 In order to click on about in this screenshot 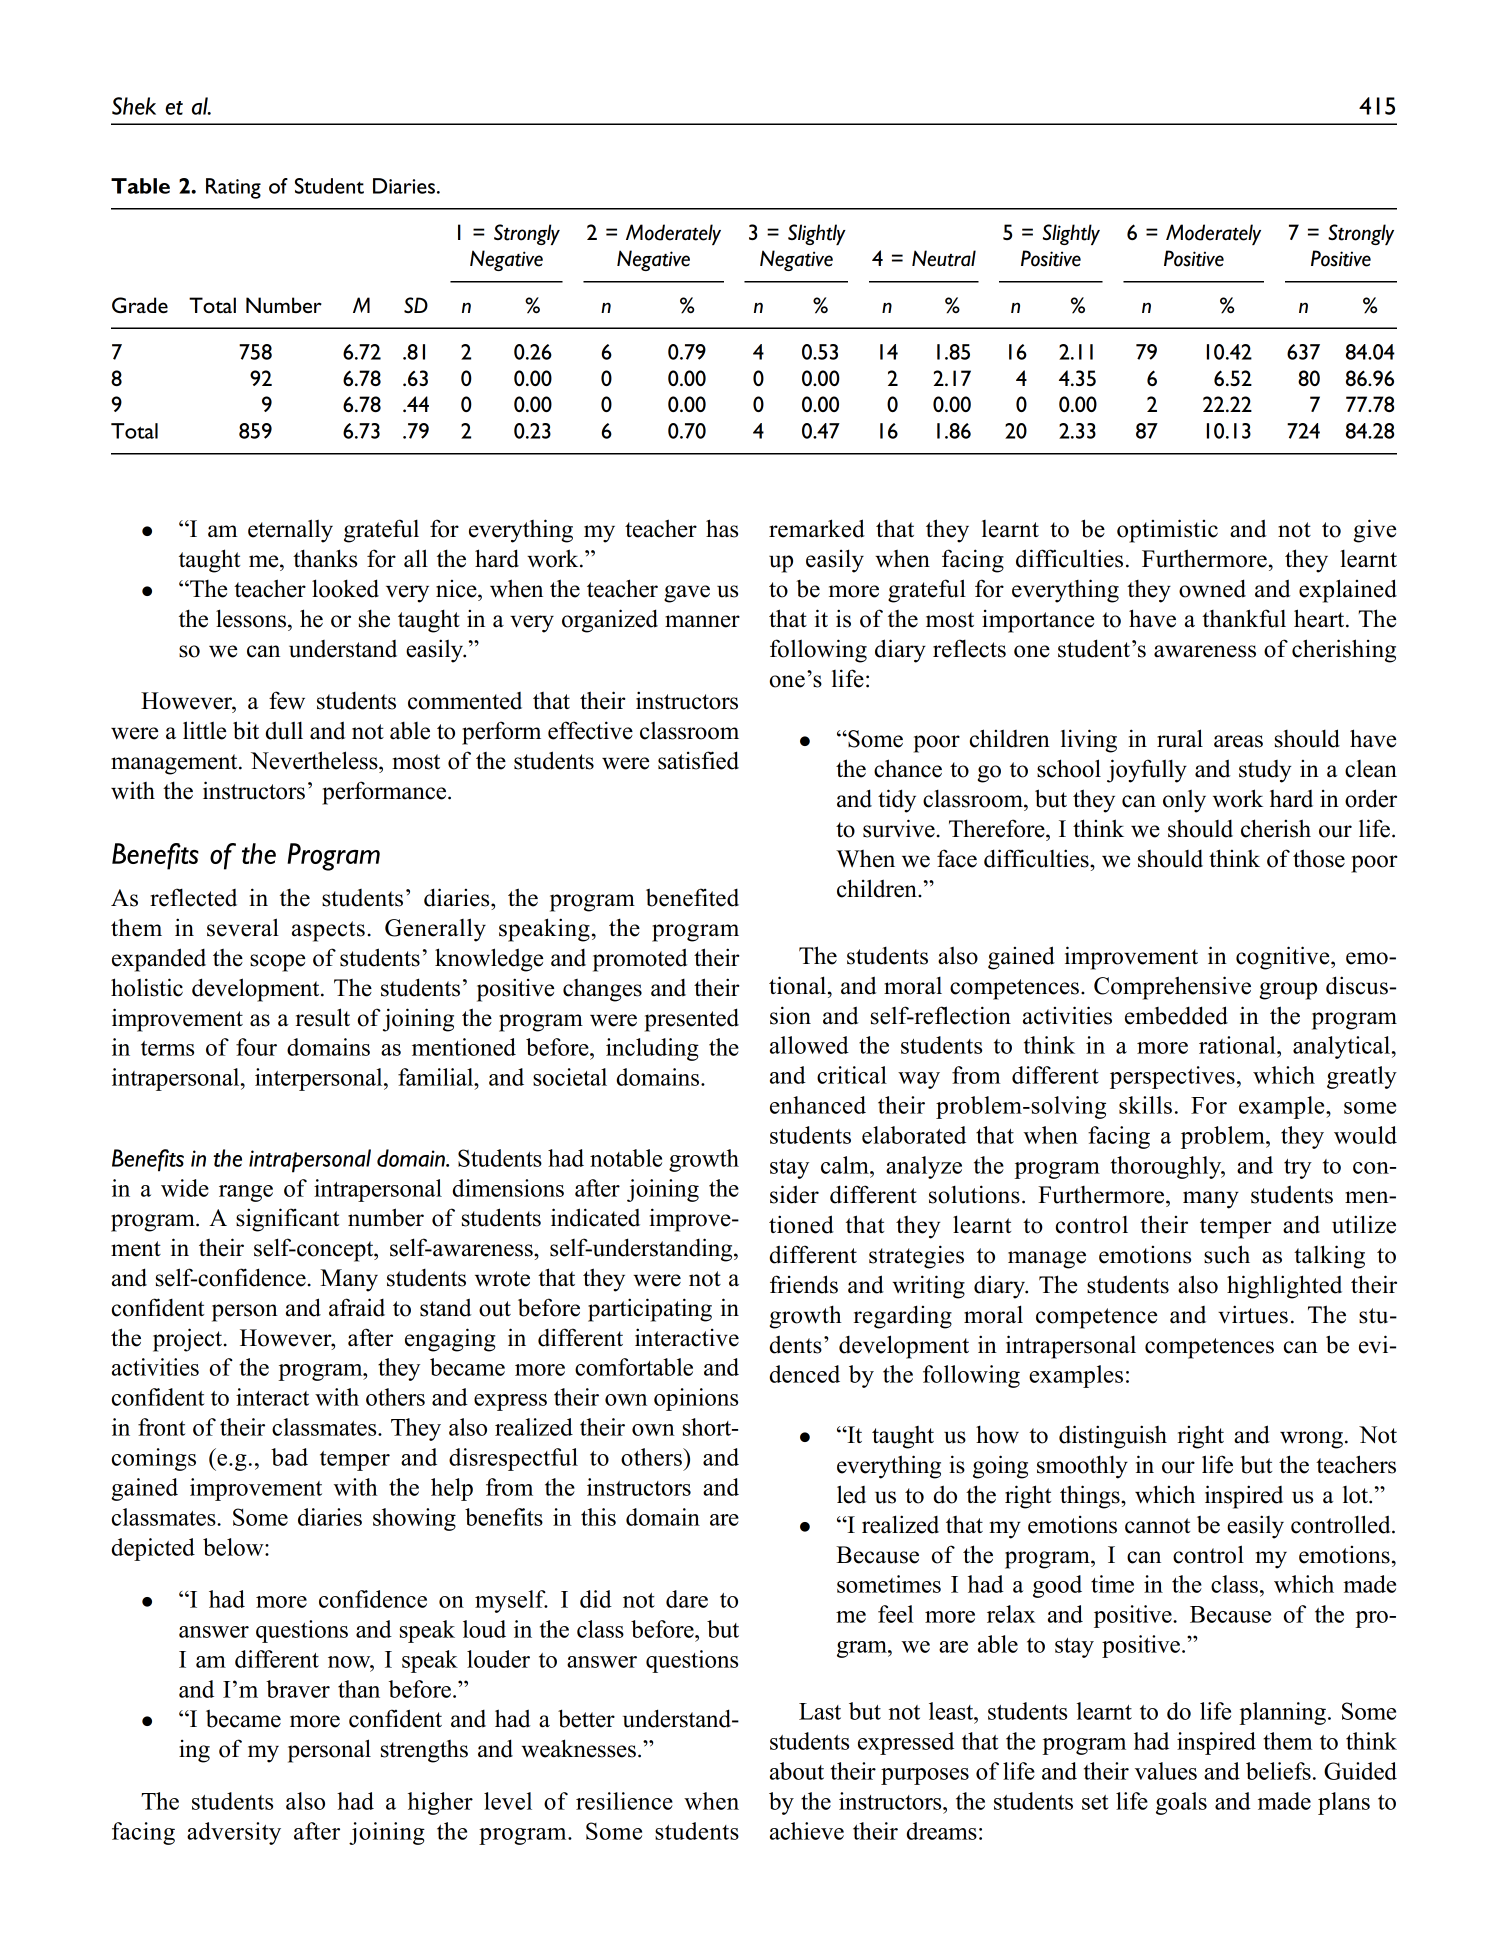, I will do `click(797, 1771)`.
